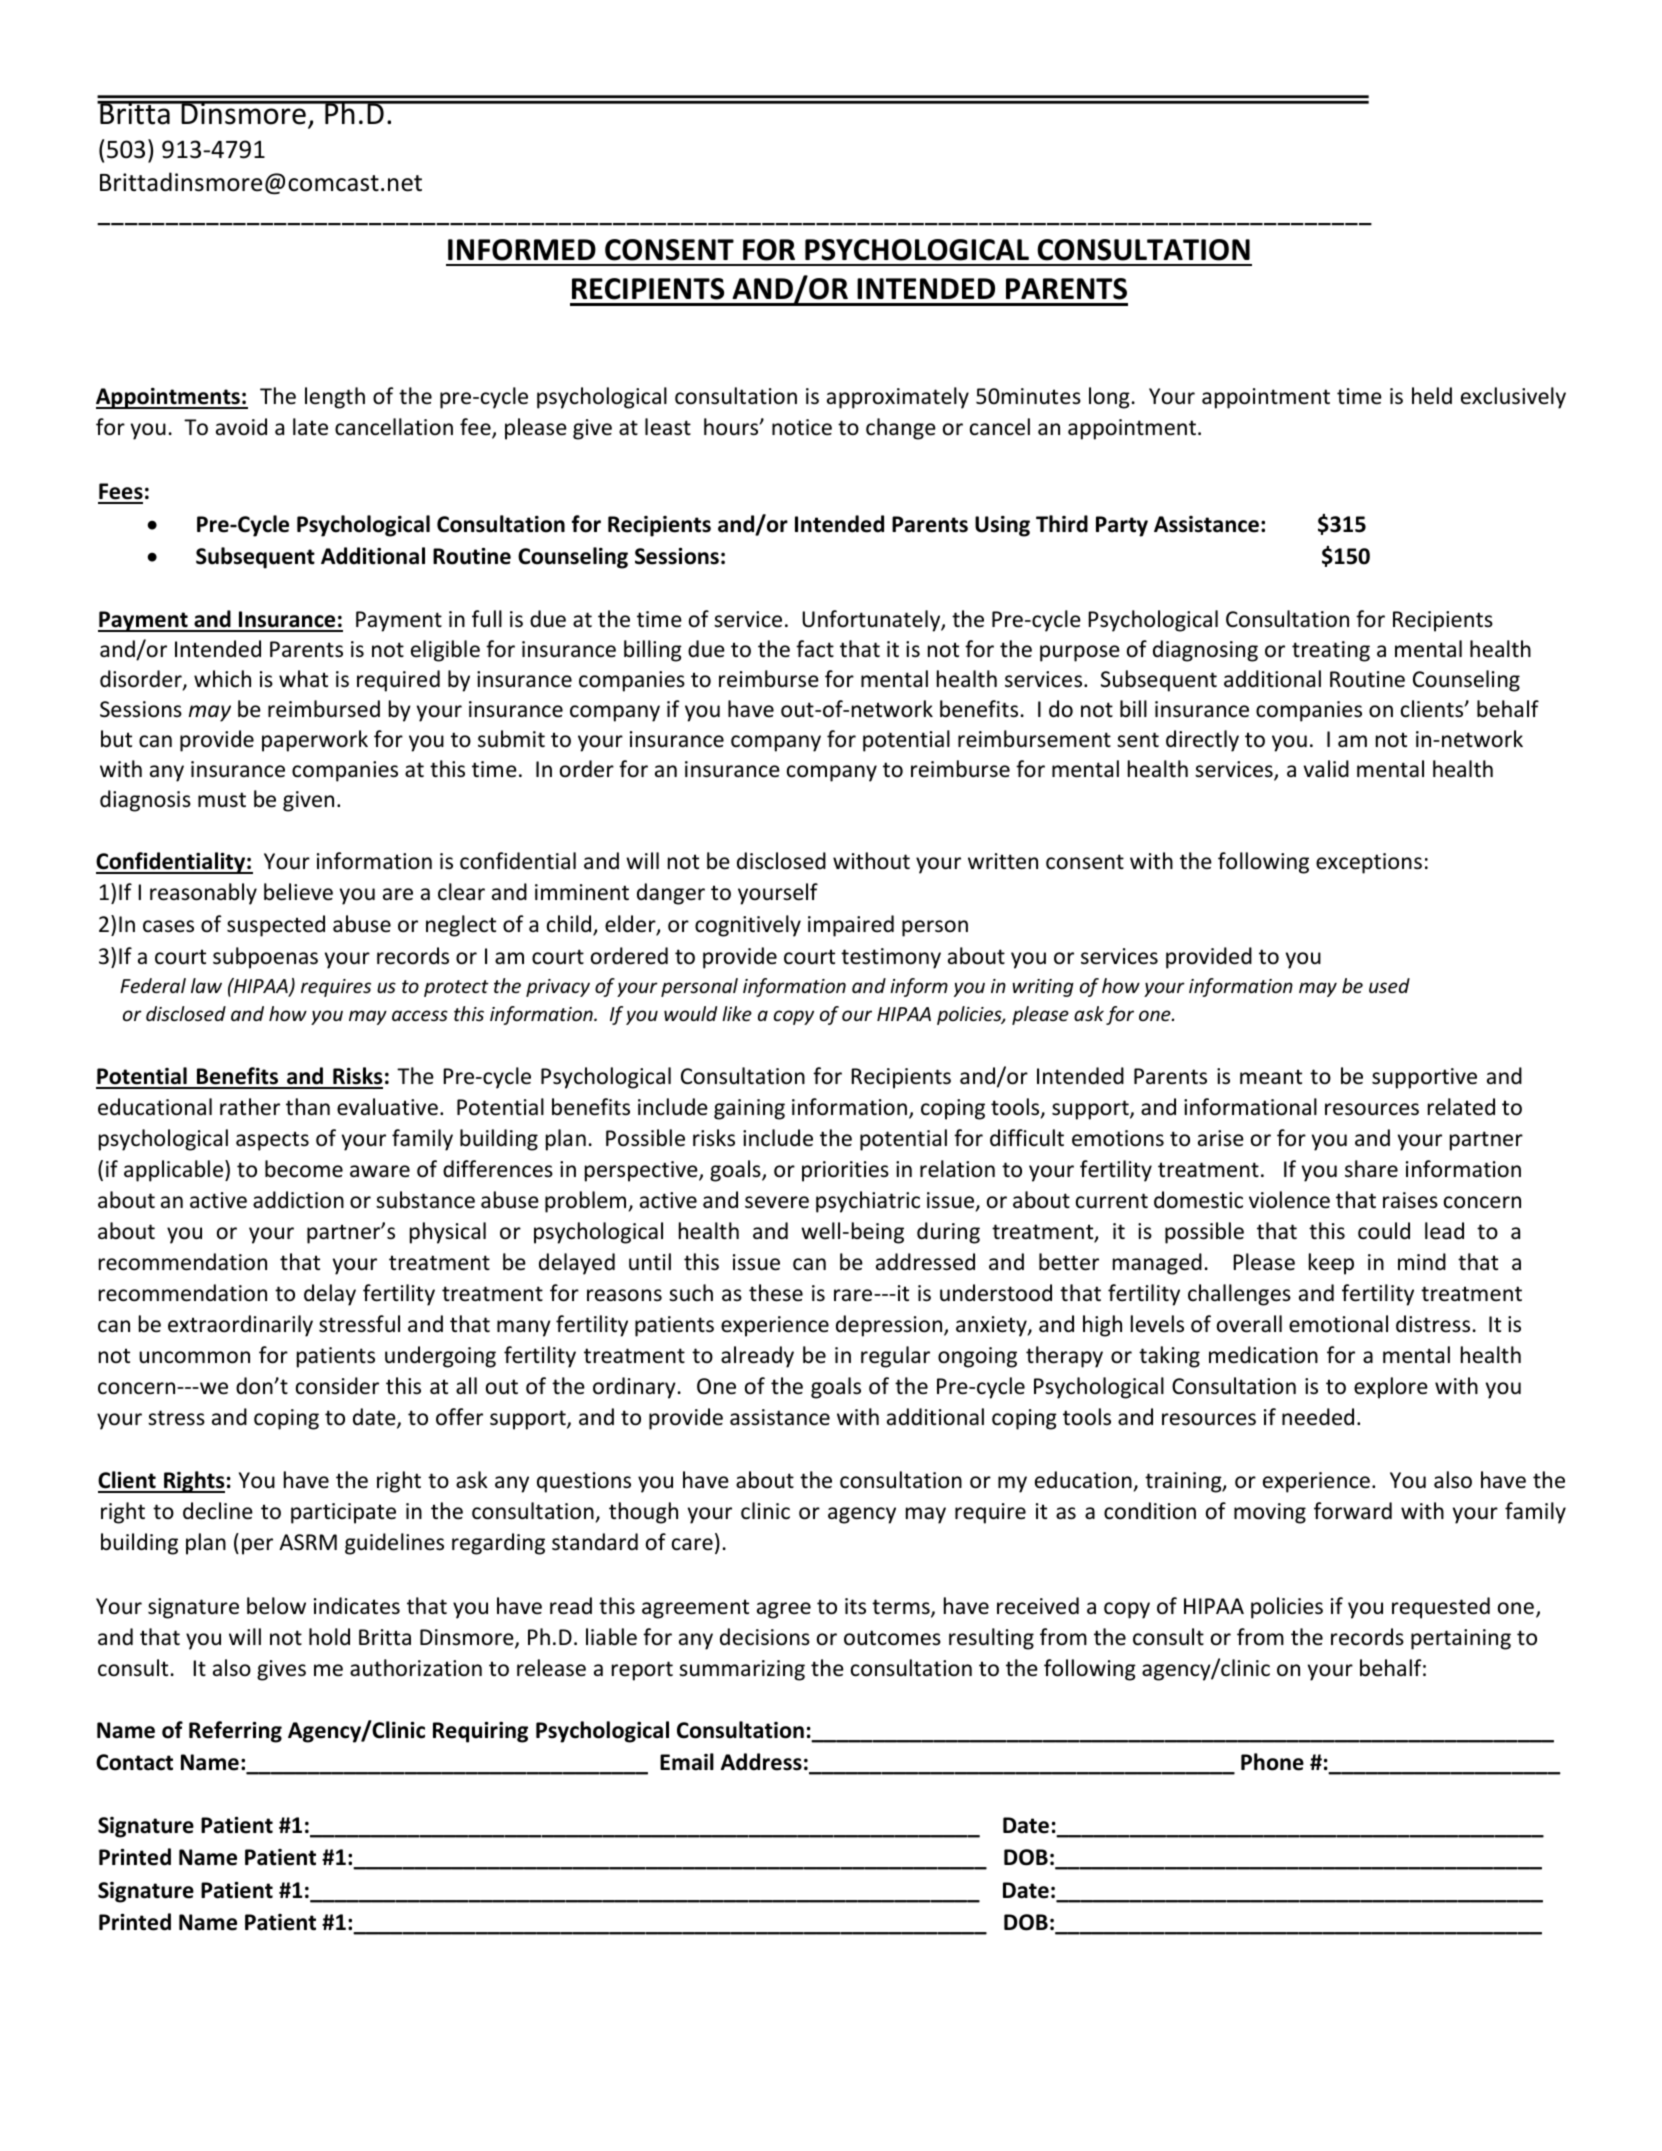 The width and height of the image is (1662, 2151). What do you see at coordinates (749, 1109) in the image?
I see `gaining` at bounding box center [749, 1109].
